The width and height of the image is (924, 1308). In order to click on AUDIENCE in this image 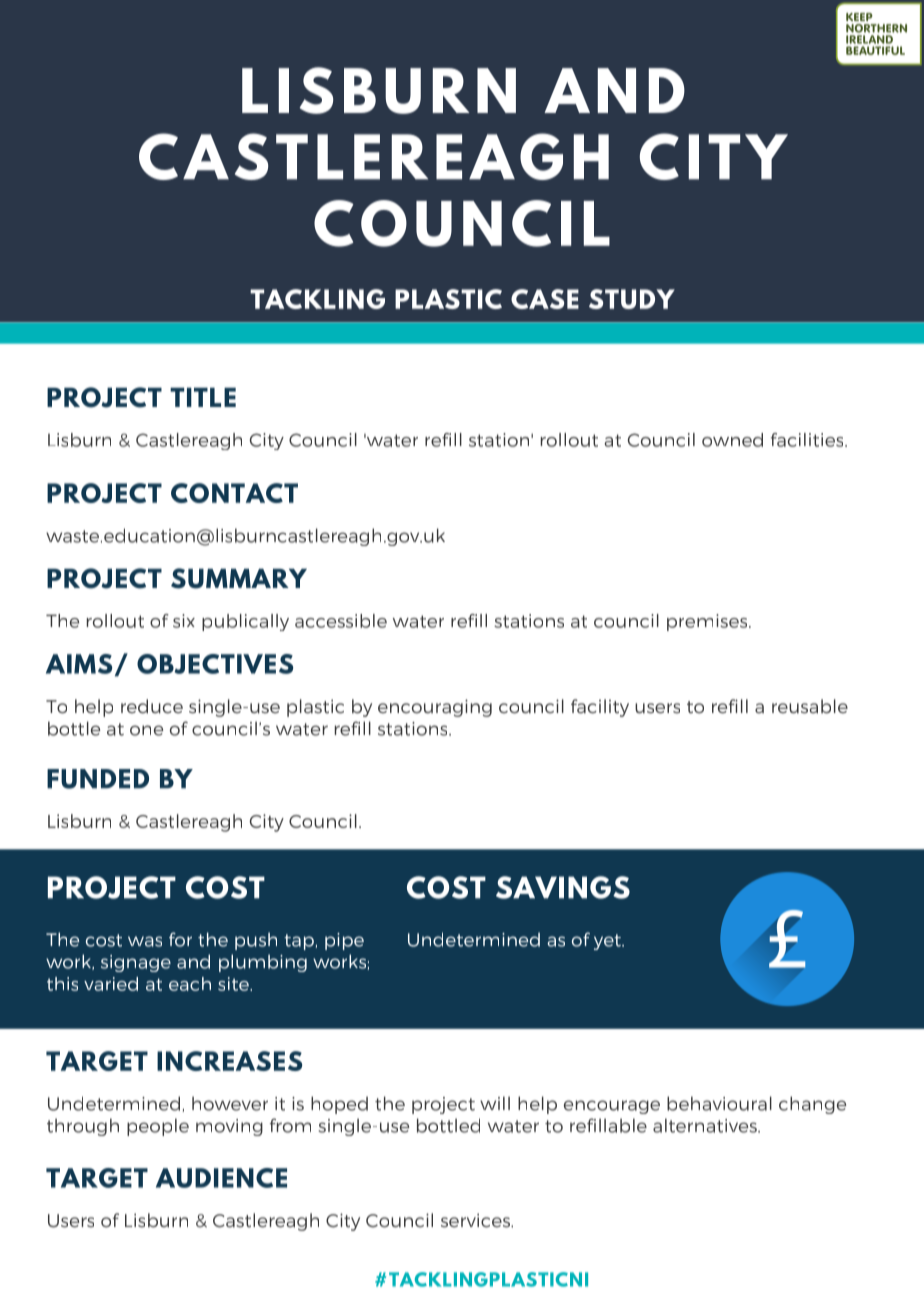, I will do `click(221, 1178)`.
